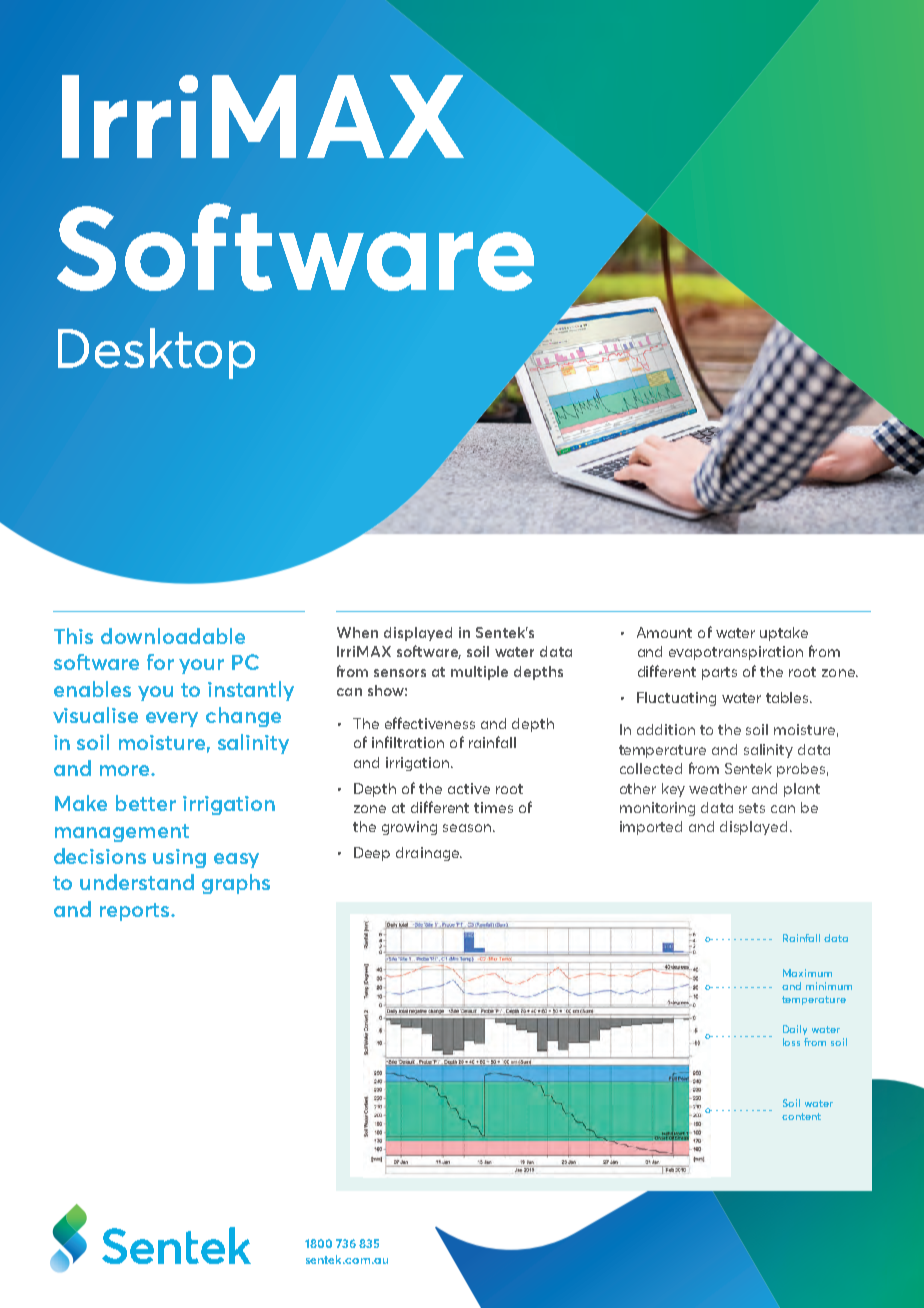 The image size is (924, 1308). I want to click on Desktop, so click(156, 353).
